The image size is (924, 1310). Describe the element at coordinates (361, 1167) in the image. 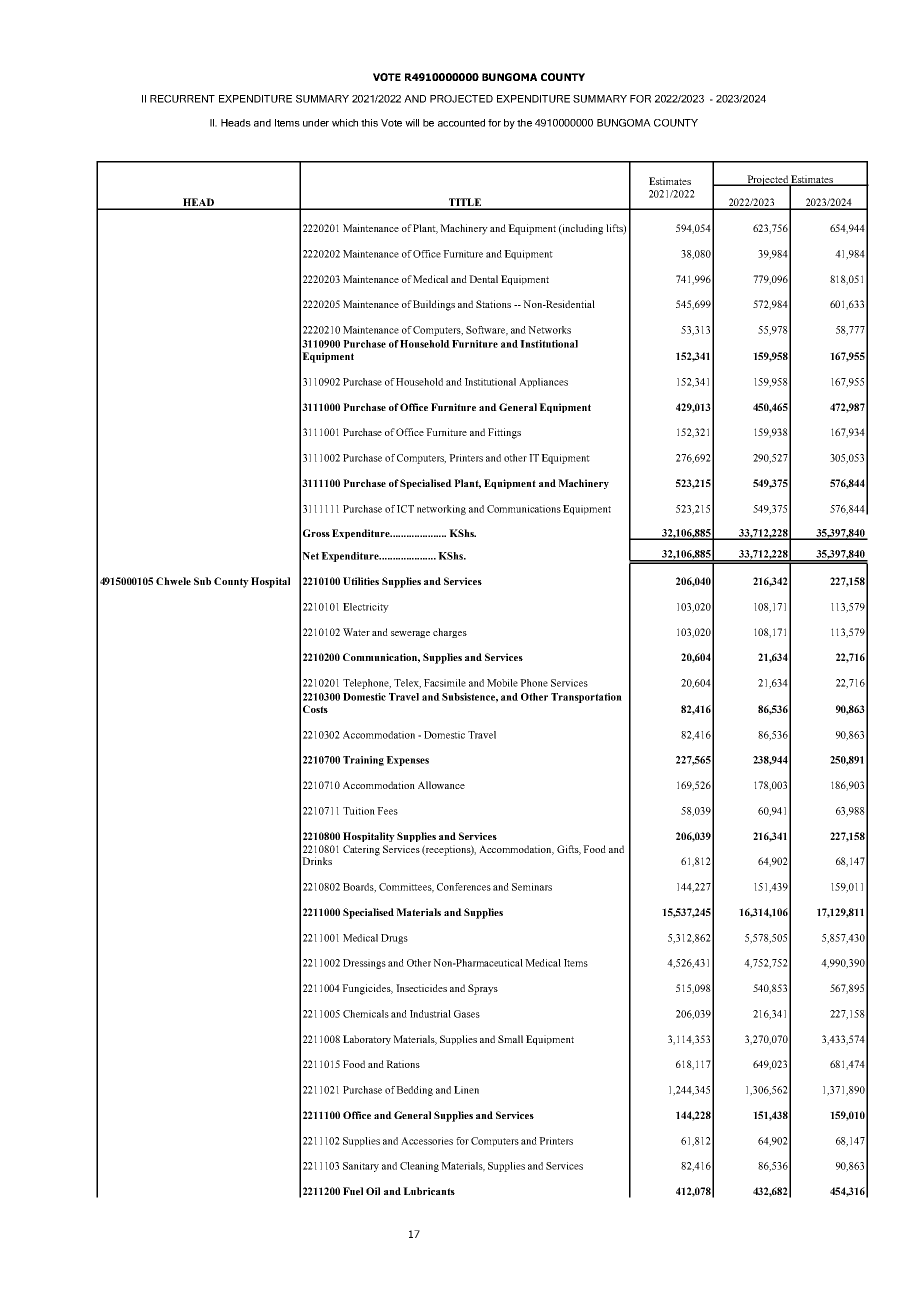

I see `Sanitary` at that location.
